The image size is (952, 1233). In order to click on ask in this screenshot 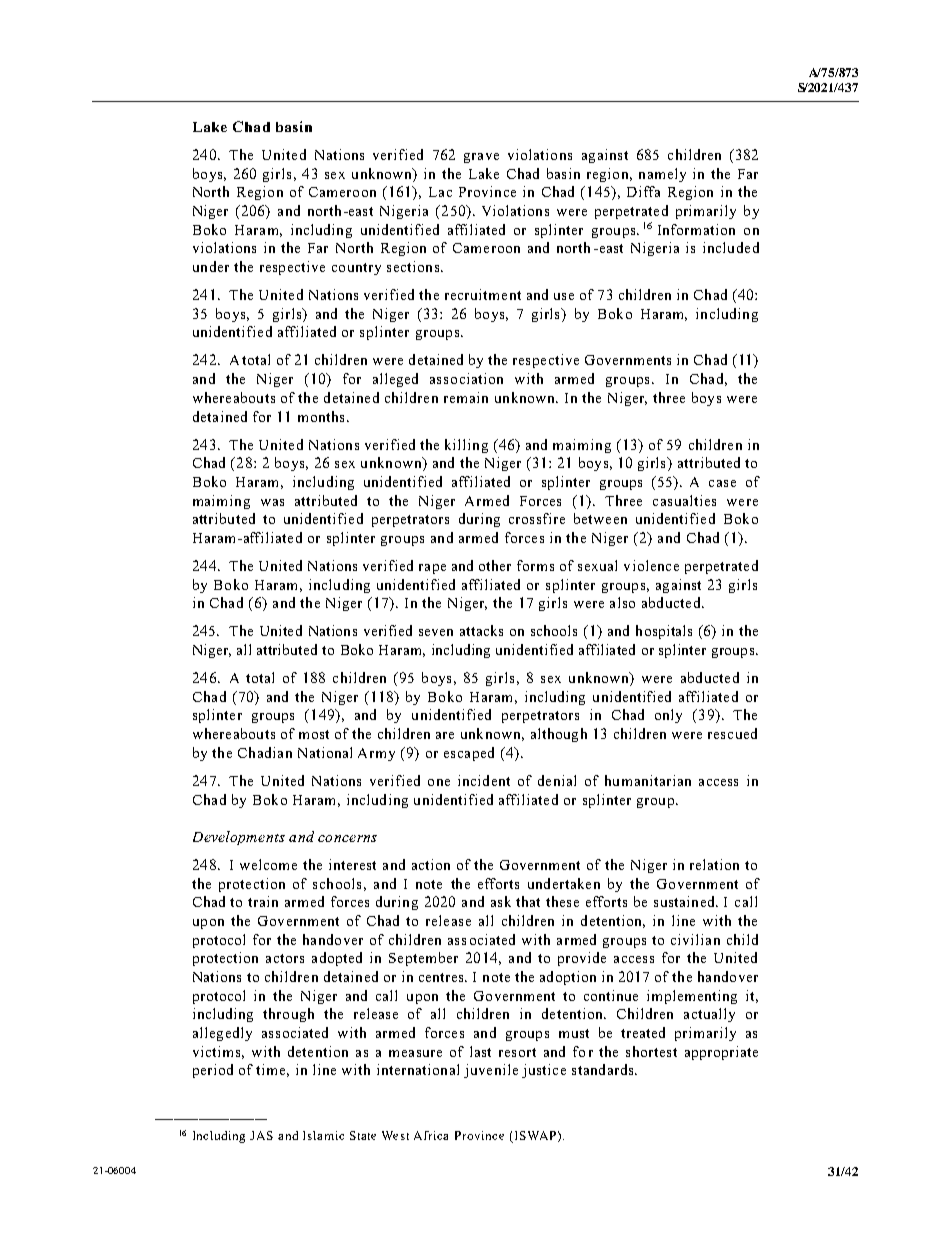, I will do `click(501, 901)`.
